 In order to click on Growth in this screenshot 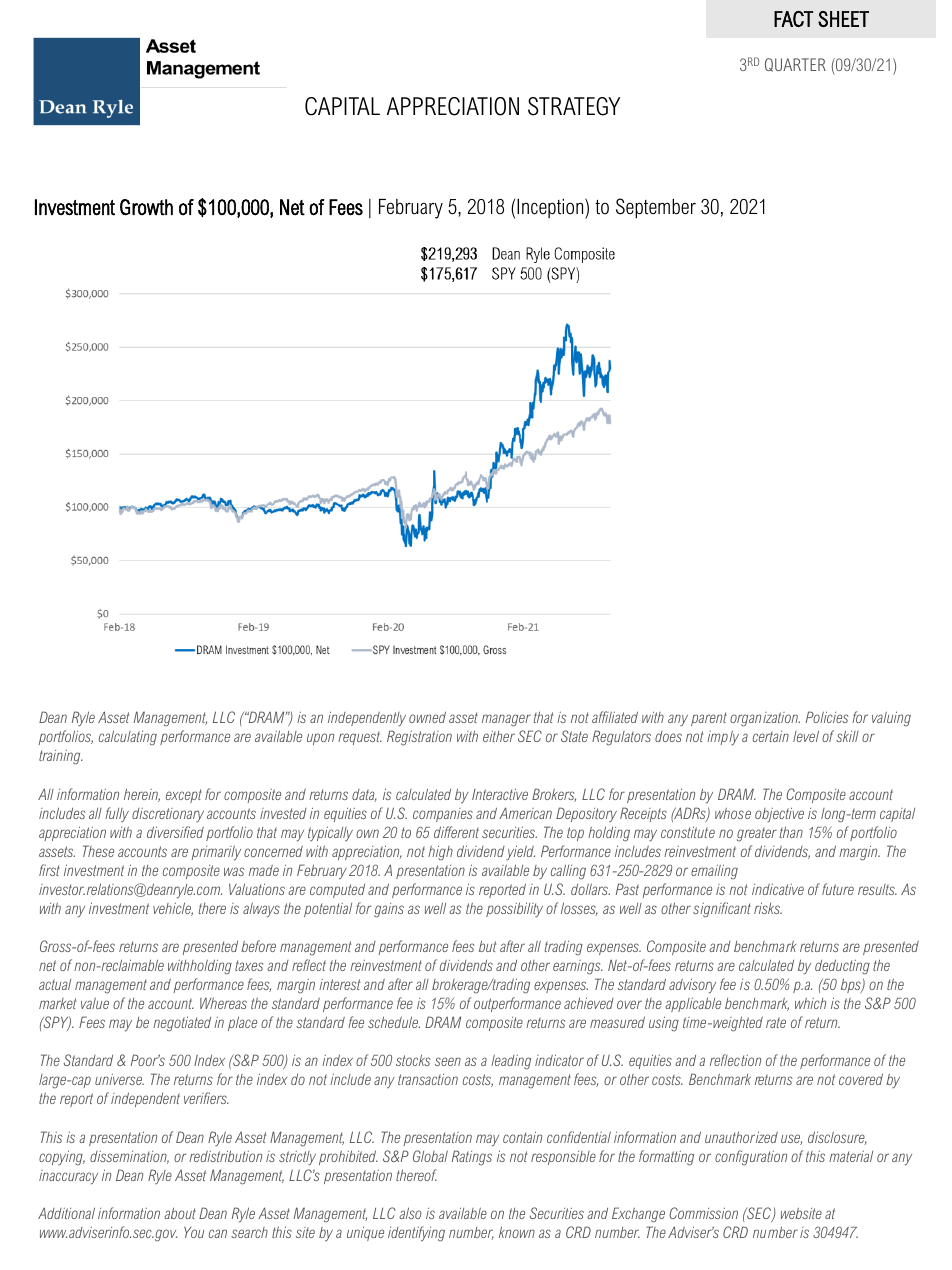, I will do `click(146, 207)`.
